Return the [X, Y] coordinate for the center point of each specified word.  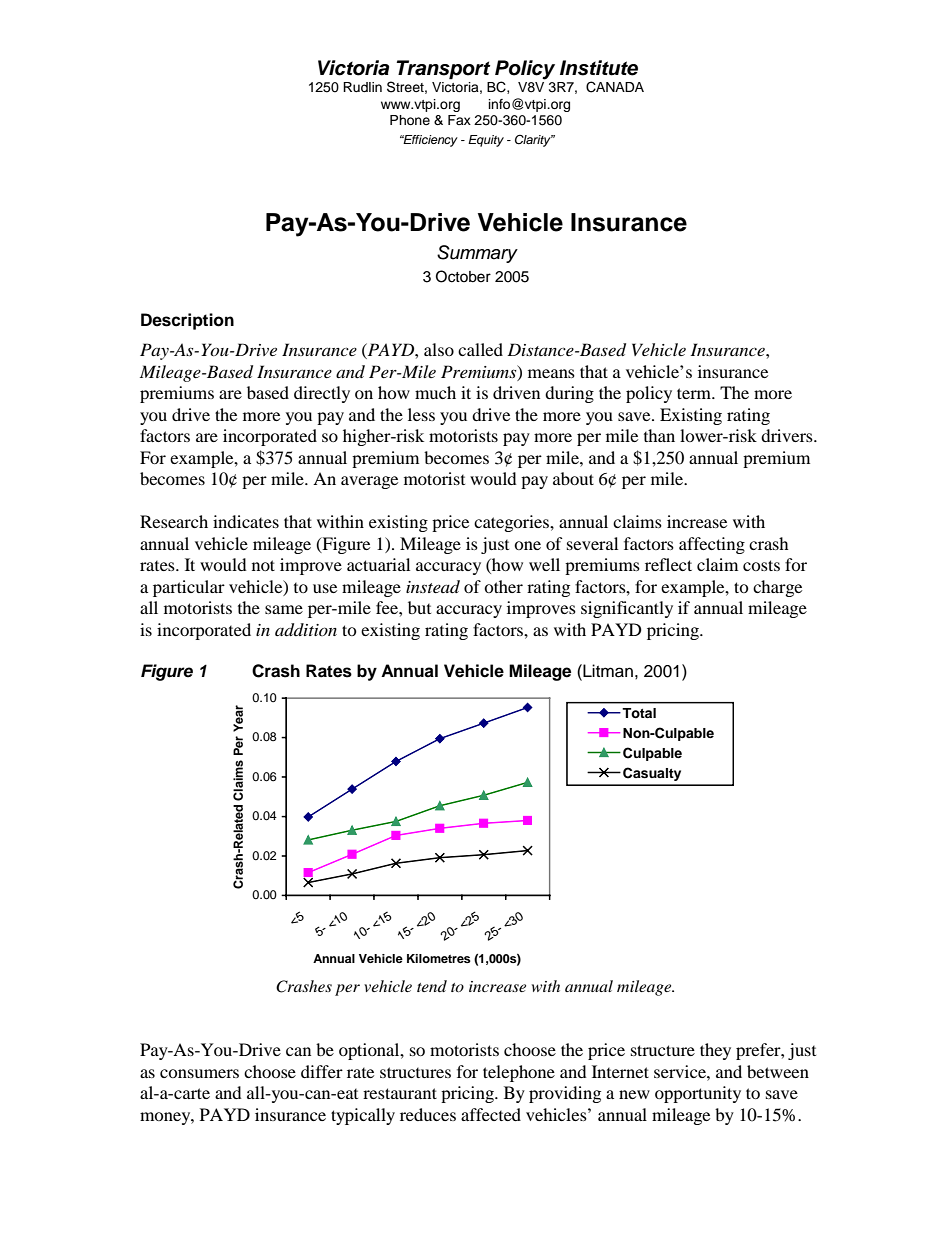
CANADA [615, 87]
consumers [199, 1073]
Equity [486, 141]
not [263, 565]
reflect [668, 564]
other [503, 586]
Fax [459, 120]
